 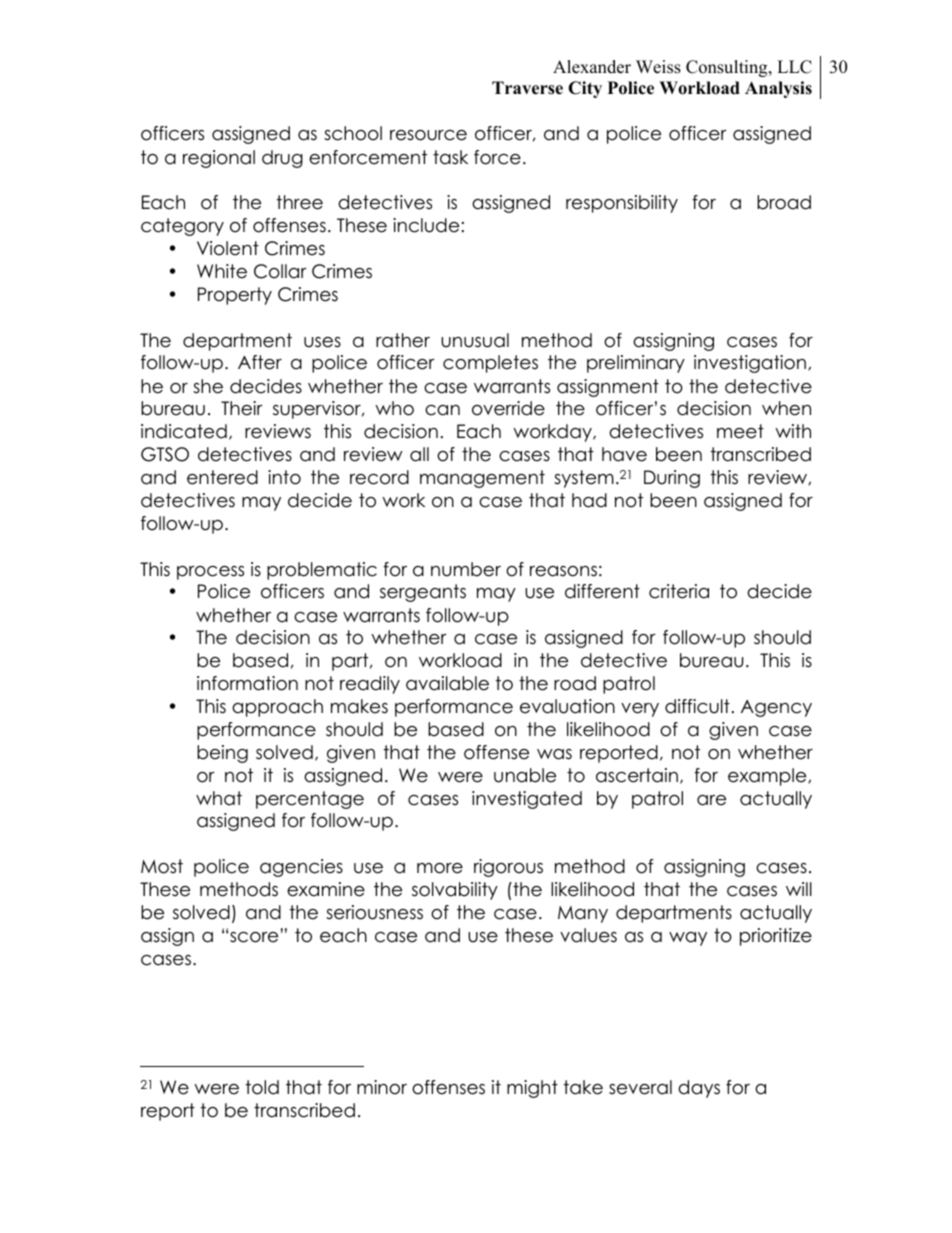 I want to click on investigation, so click(x=750, y=364).
